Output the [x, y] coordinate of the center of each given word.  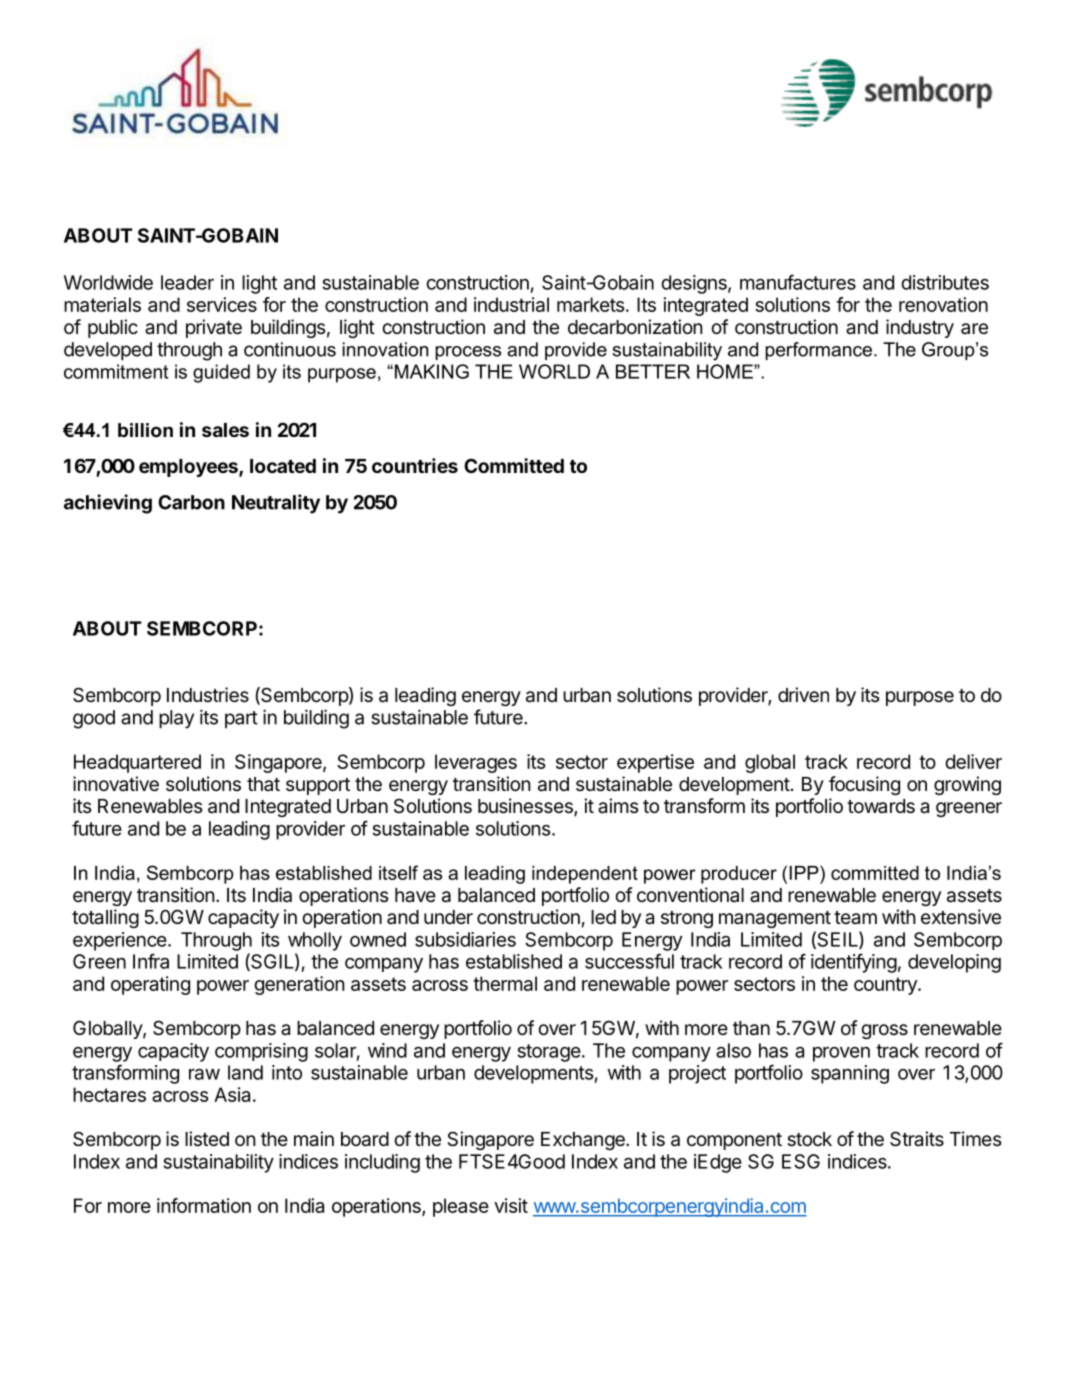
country [886, 986]
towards [881, 806]
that [263, 784]
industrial [511, 304]
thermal [505, 983]
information [204, 1205]
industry [920, 328]
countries [415, 465]
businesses [526, 807]
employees [189, 468]
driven [803, 695]
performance [820, 351]
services [222, 304]
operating [150, 985]
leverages [476, 763]
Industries [208, 695]
